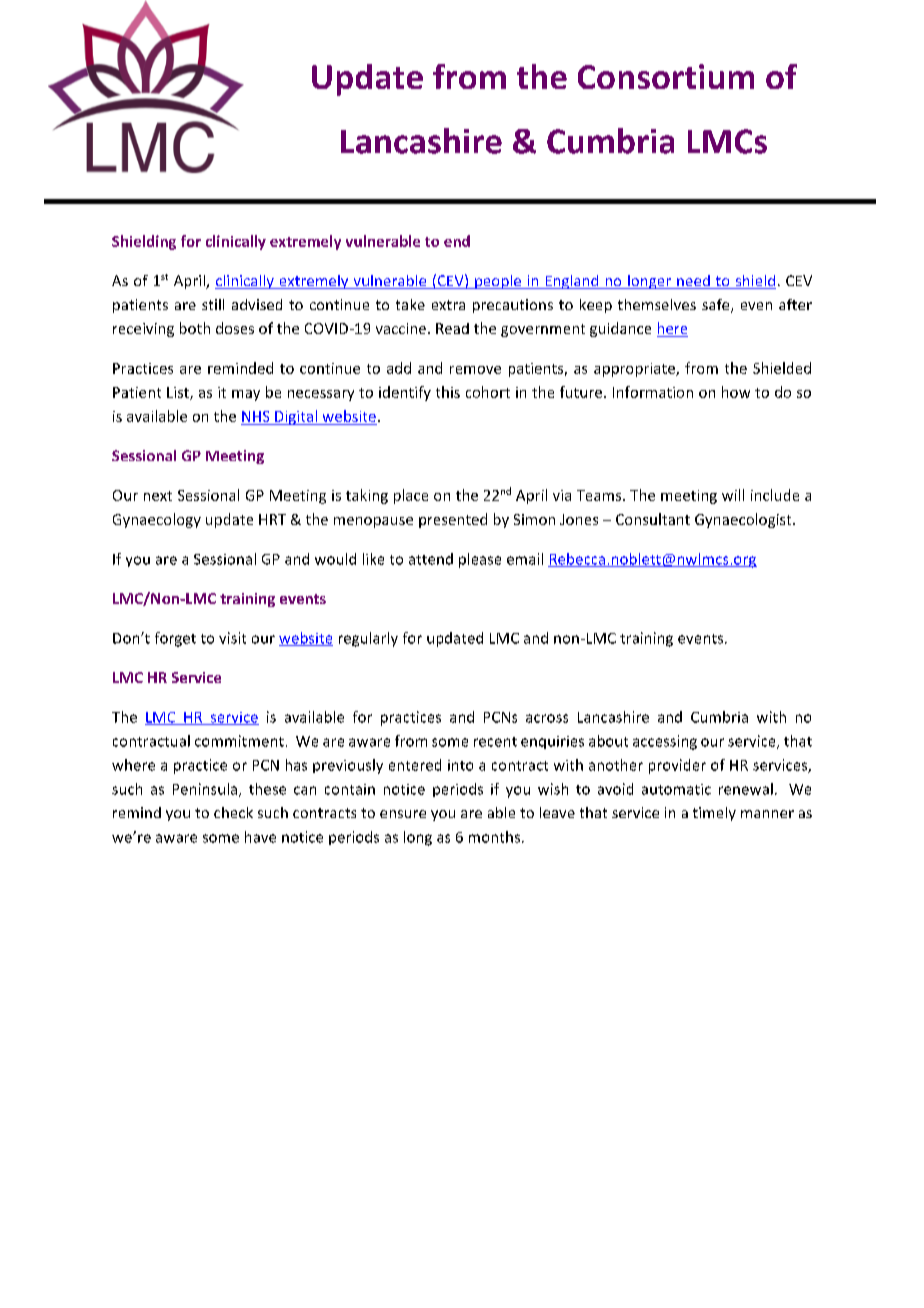 The image size is (924, 1308). What do you see at coordinates (666, 76) in the document?
I see `Consortium` at bounding box center [666, 76].
